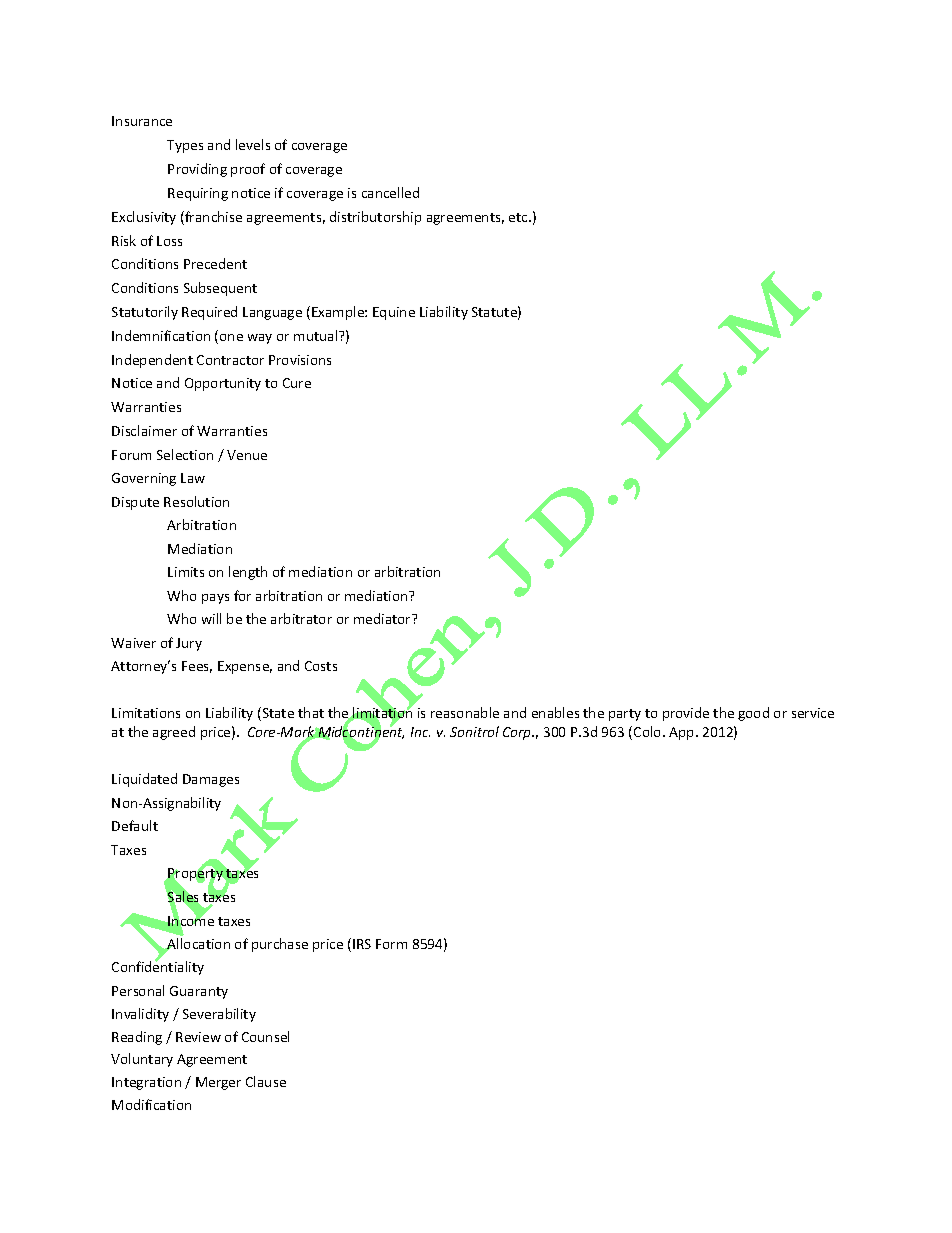 Image resolution: width=952 pixels, height=1233 pixels. I want to click on App, so click(683, 733).
